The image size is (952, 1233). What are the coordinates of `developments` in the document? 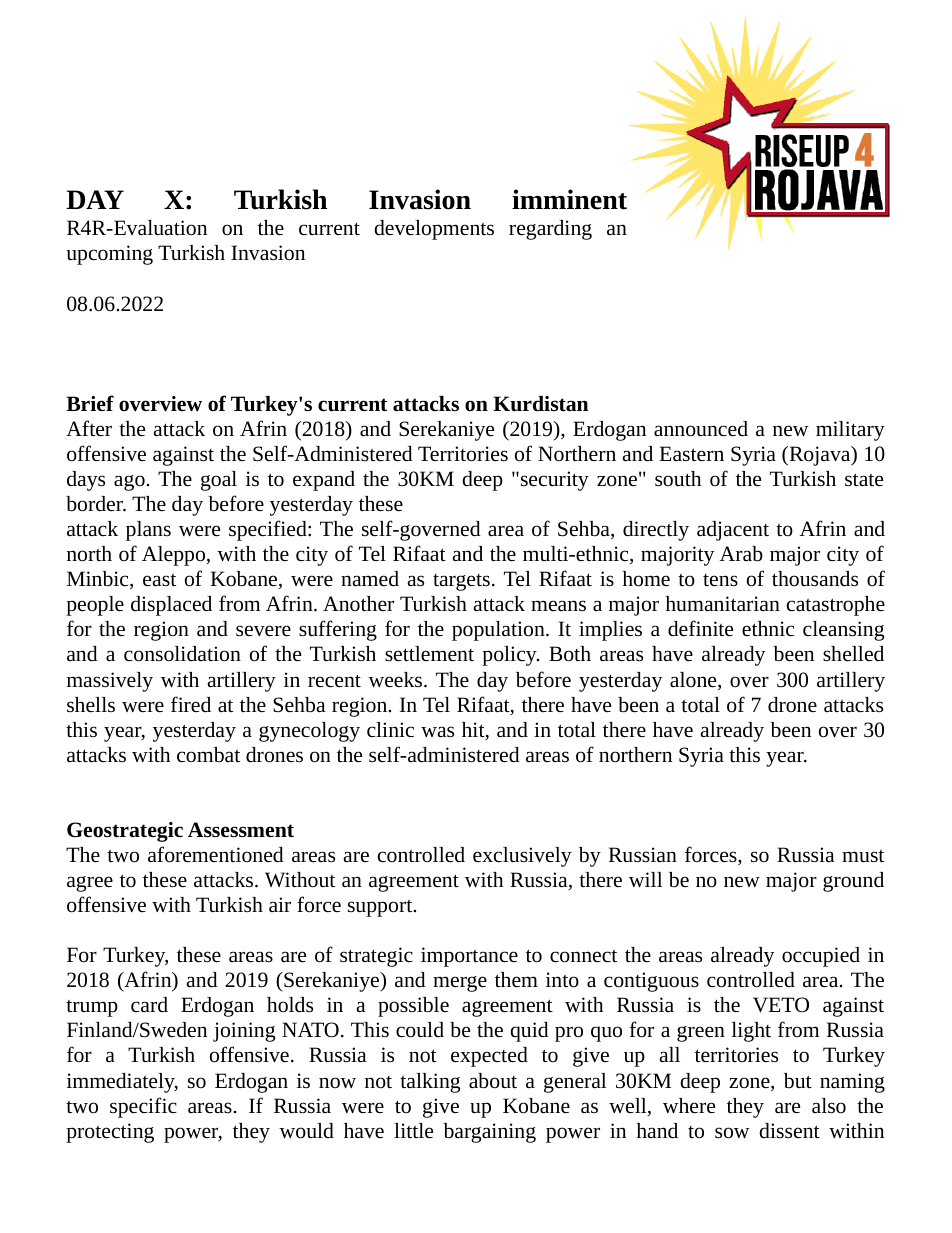 It's located at (434, 230).
